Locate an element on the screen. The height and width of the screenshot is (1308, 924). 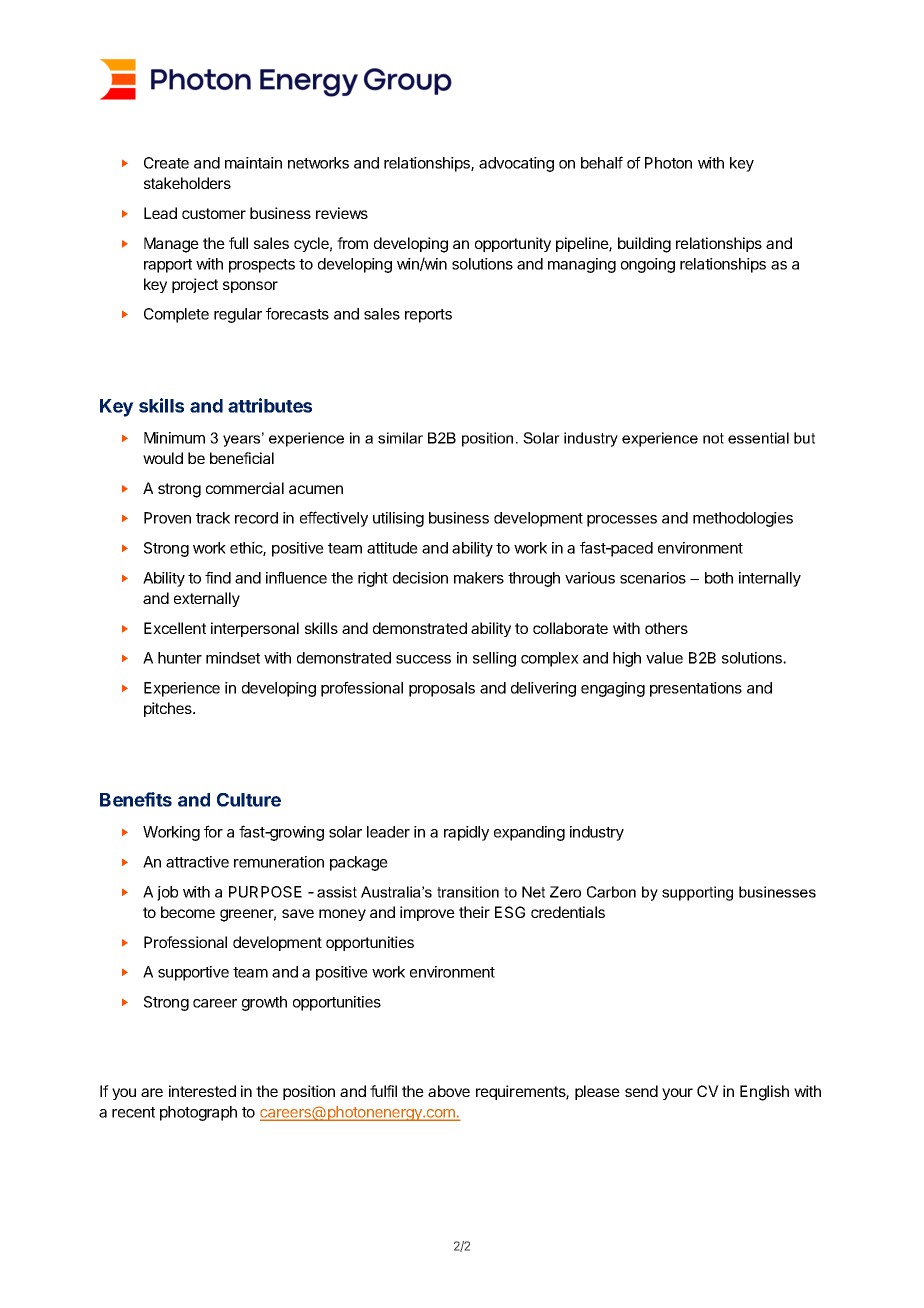
reports is located at coordinates (428, 316).
